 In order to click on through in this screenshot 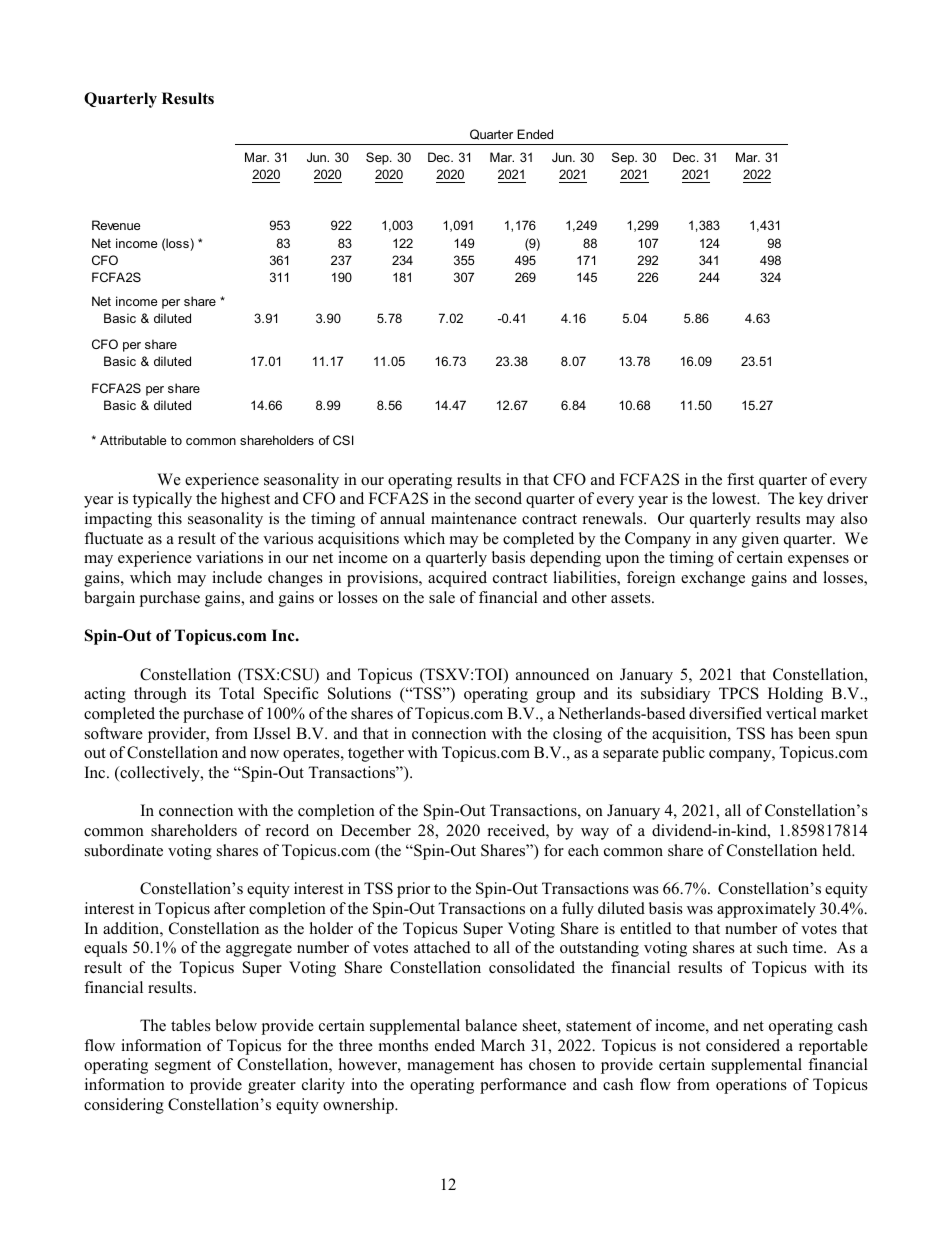, I will do `click(160, 695)`.
